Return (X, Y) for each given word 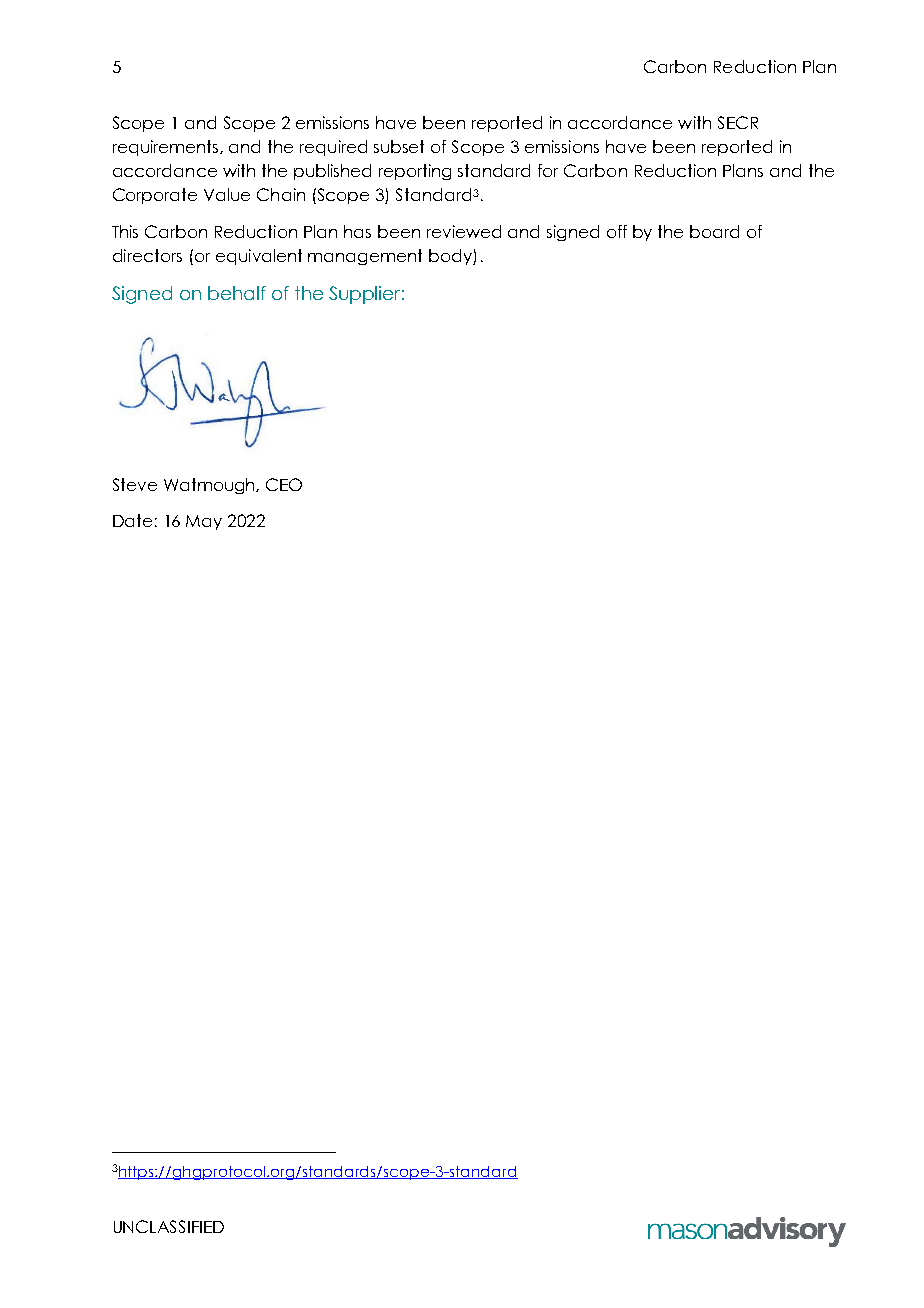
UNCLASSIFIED (169, 1226)
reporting (415, 172)
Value (227, 194)
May (204, 522)
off (617, 231)
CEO (284, 484)
